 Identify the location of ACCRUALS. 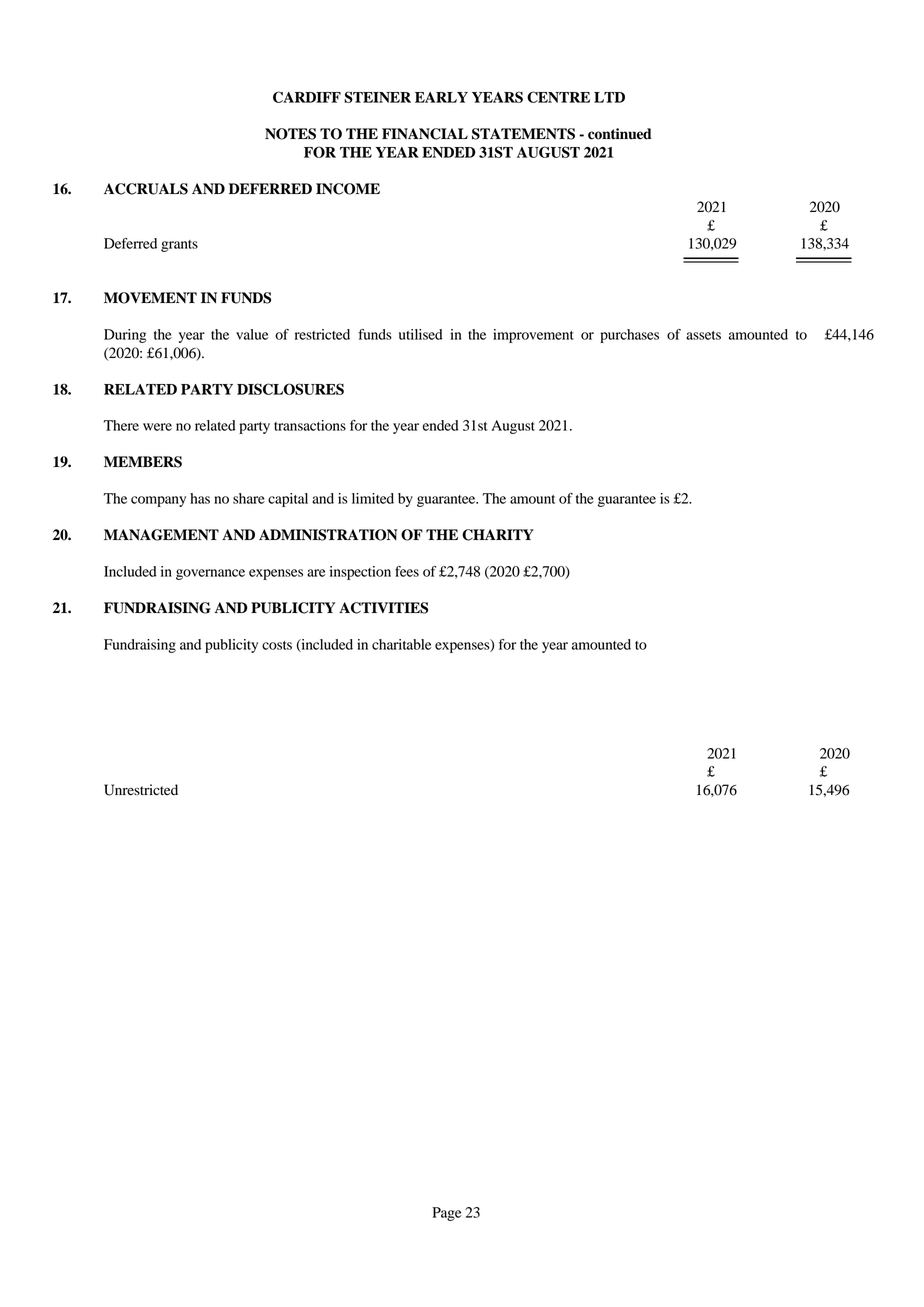
(146, 189).
